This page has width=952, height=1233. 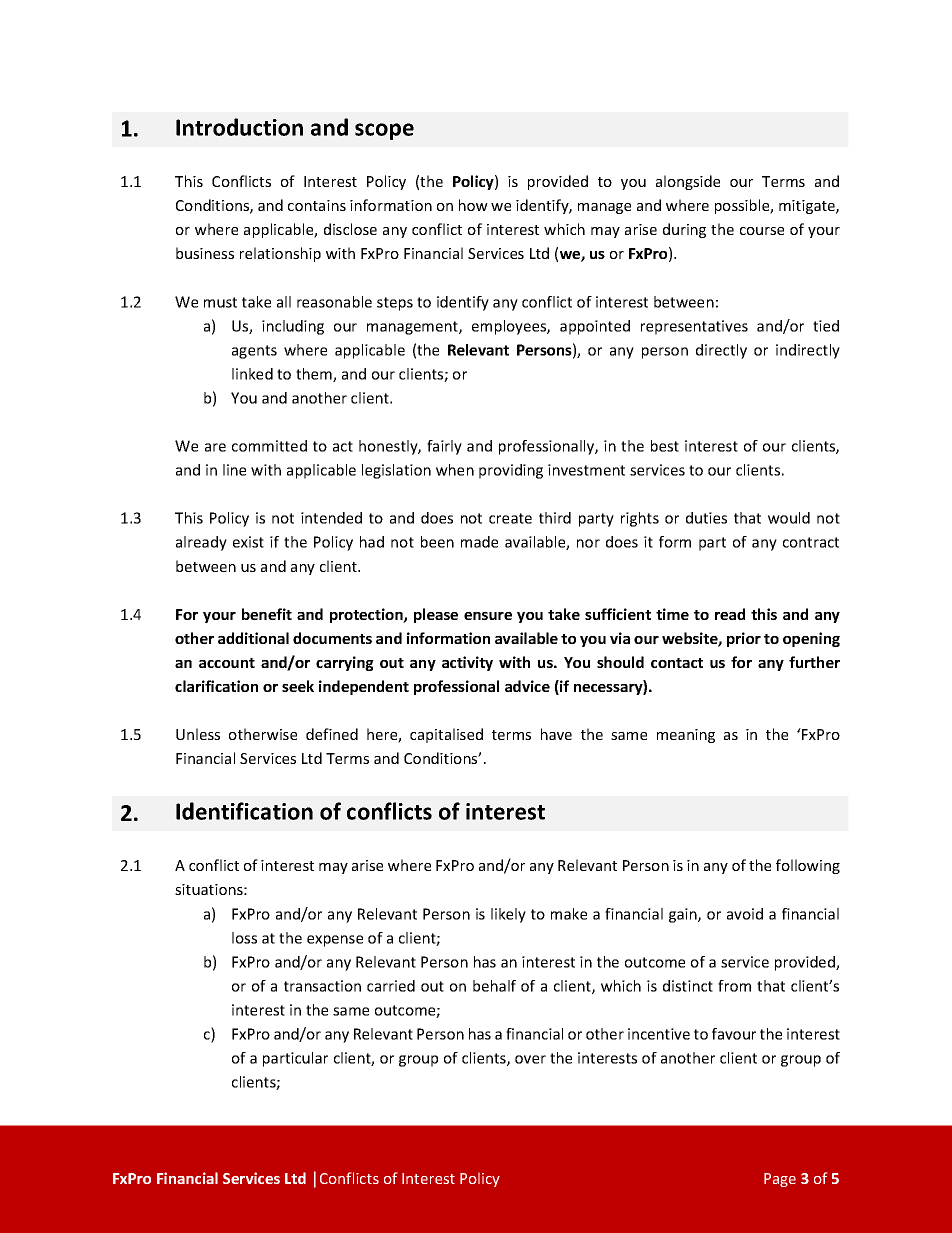 What do you see at coordinates (527, 686) in the page?
I see `advice` at bounding box center [527, 686].
